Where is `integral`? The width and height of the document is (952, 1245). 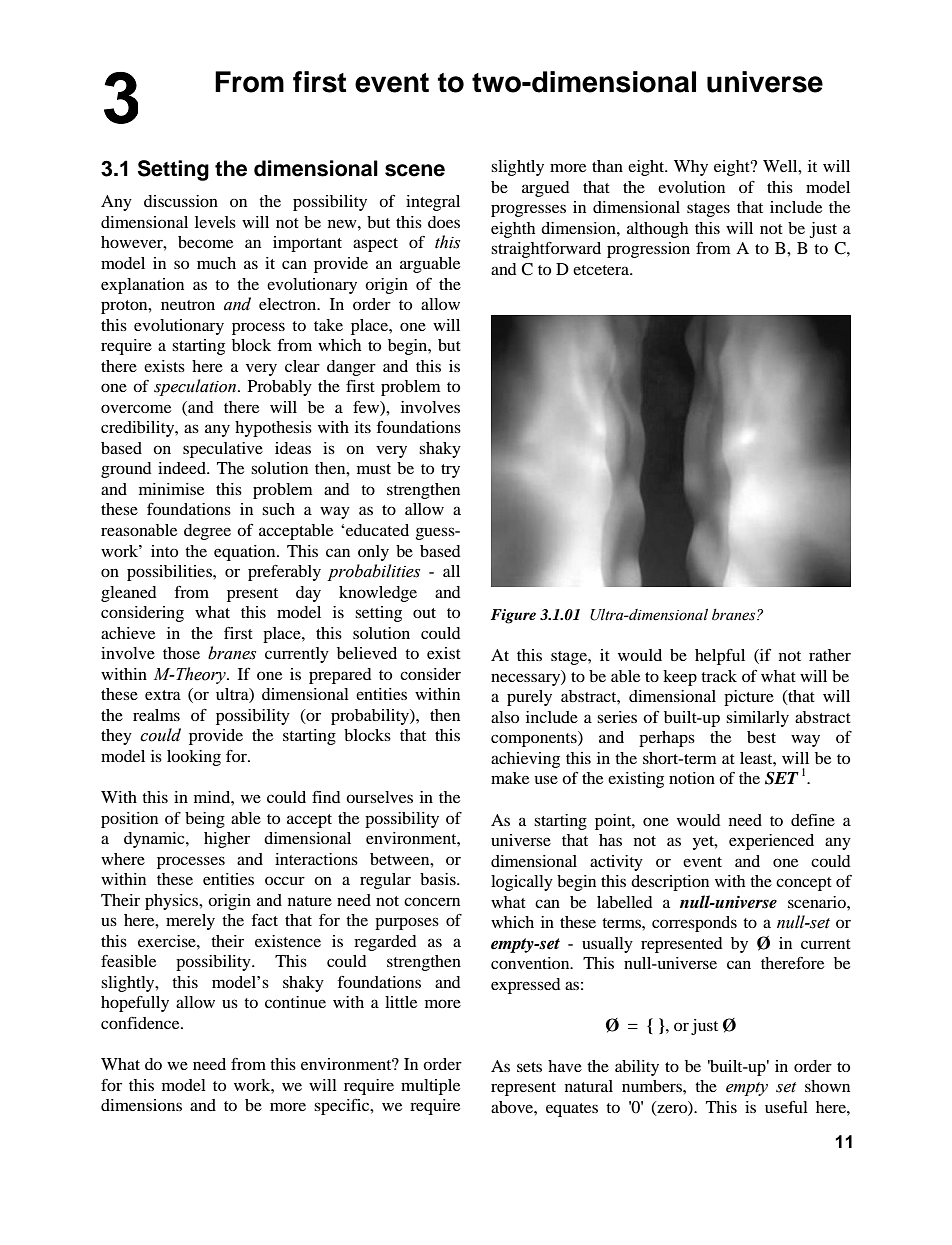 integral is located at coordinates (433, 203).
